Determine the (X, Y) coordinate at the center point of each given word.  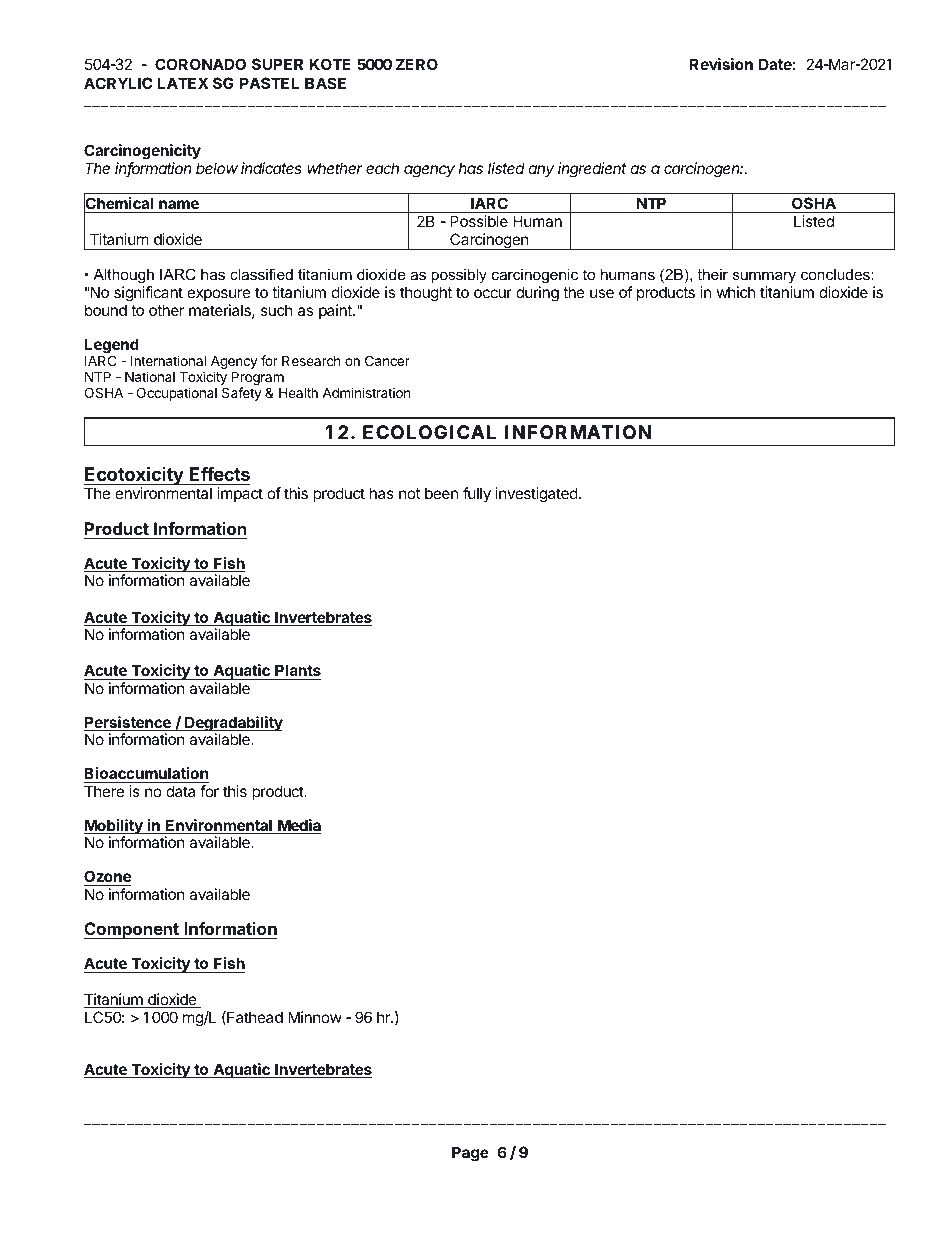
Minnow (315, 1017)
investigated (537, 495)
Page (470, 1154)
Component (132, 930)
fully (477, 495)
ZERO (417, 64)
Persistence (128, 723)
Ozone (107, 878)
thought (426, 294)
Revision (721, 64)
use (602, 293)
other (166, 310)
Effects (218, 476)
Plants (298, 670)
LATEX (183, 83)
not (409, 493)
